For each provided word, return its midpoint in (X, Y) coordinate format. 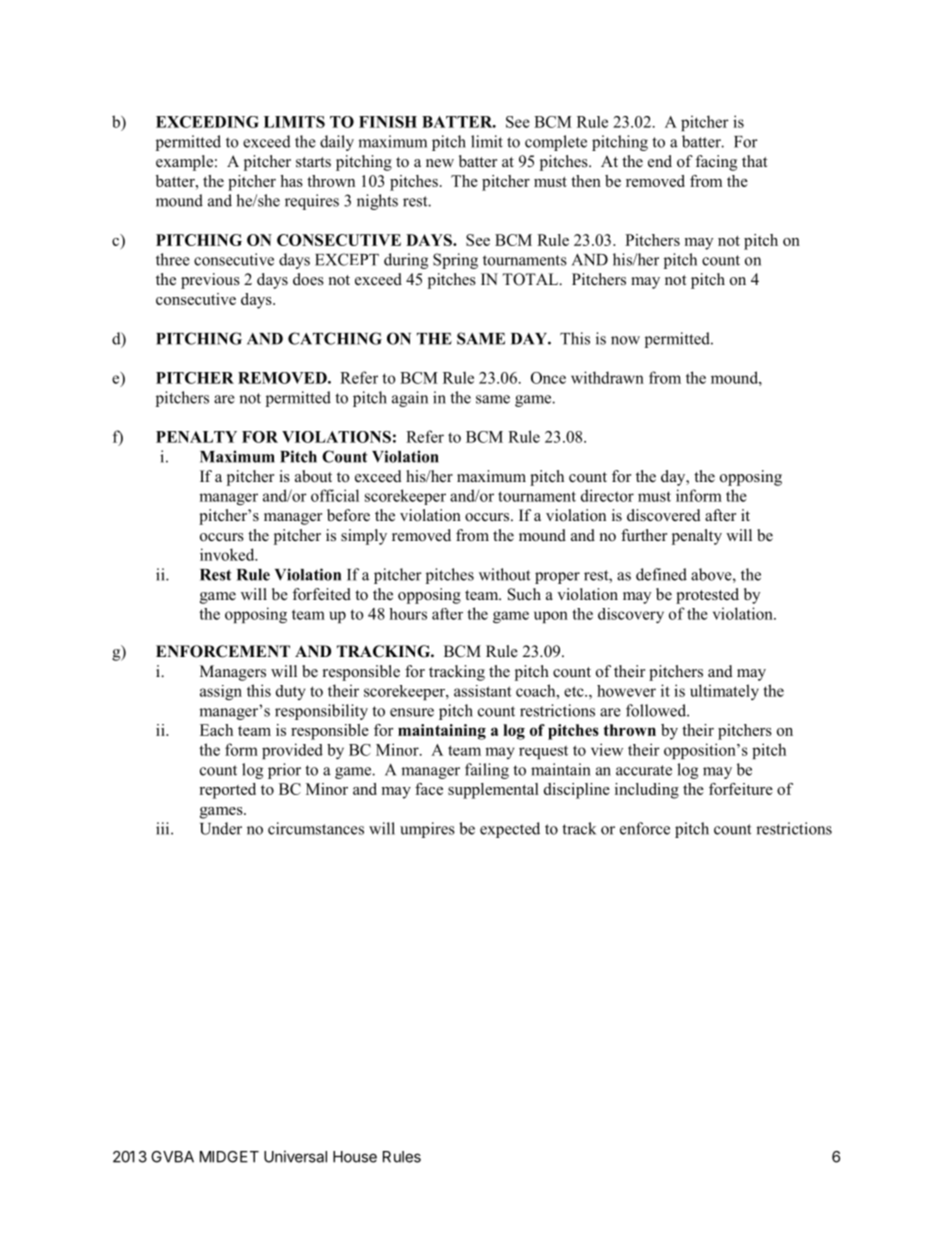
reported (227, 791)
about (313, 476)
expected (510, 830)
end (660, 161)
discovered (664, 515)
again (410, 399)
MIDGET (229, 1157)
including (647, 791)
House (355, 1157)
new (440, 163)
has (291, 181)
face (429, 789)
